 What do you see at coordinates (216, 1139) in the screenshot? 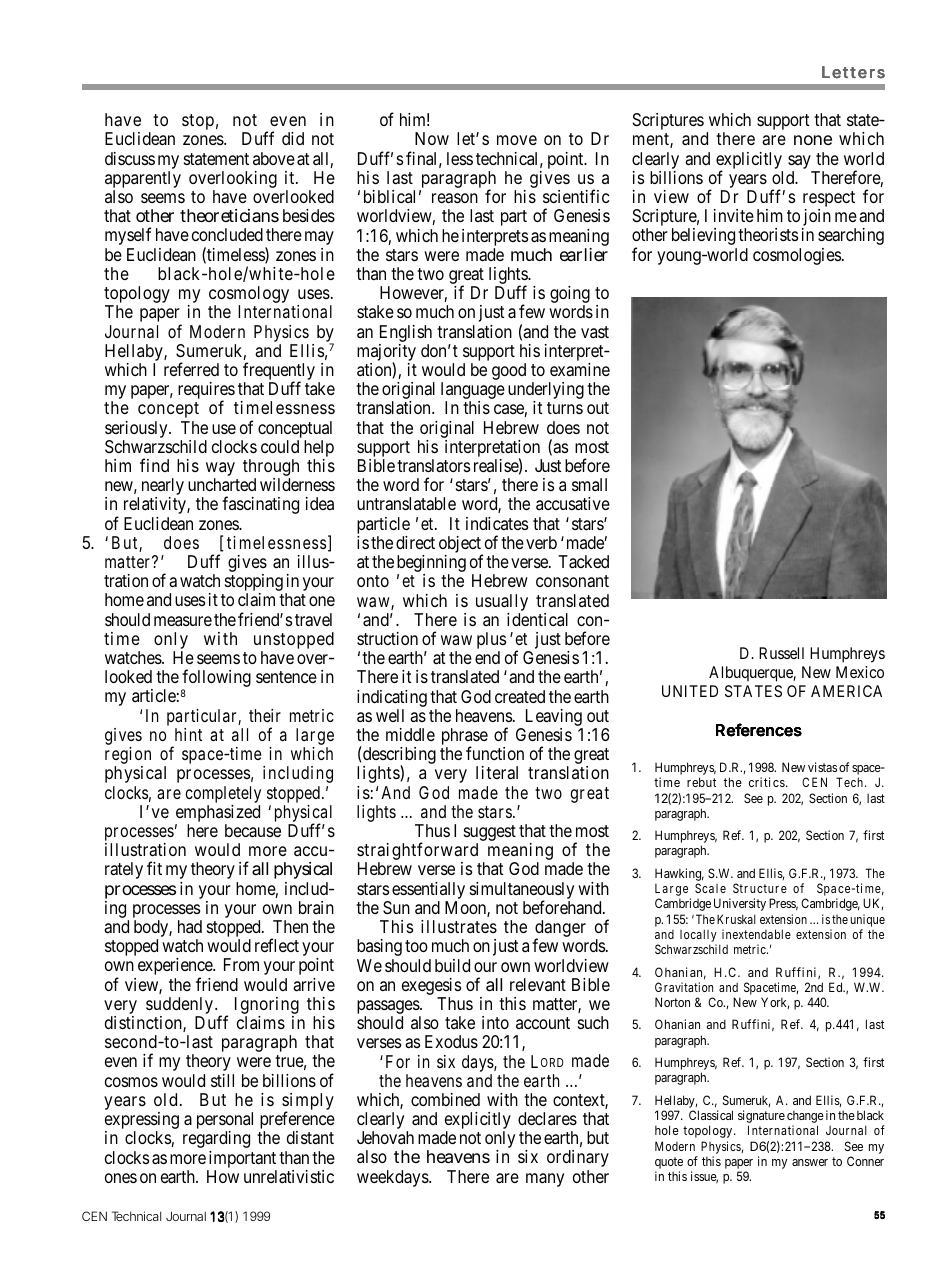
I see `regarding` at bounding box center [216, 1139].
